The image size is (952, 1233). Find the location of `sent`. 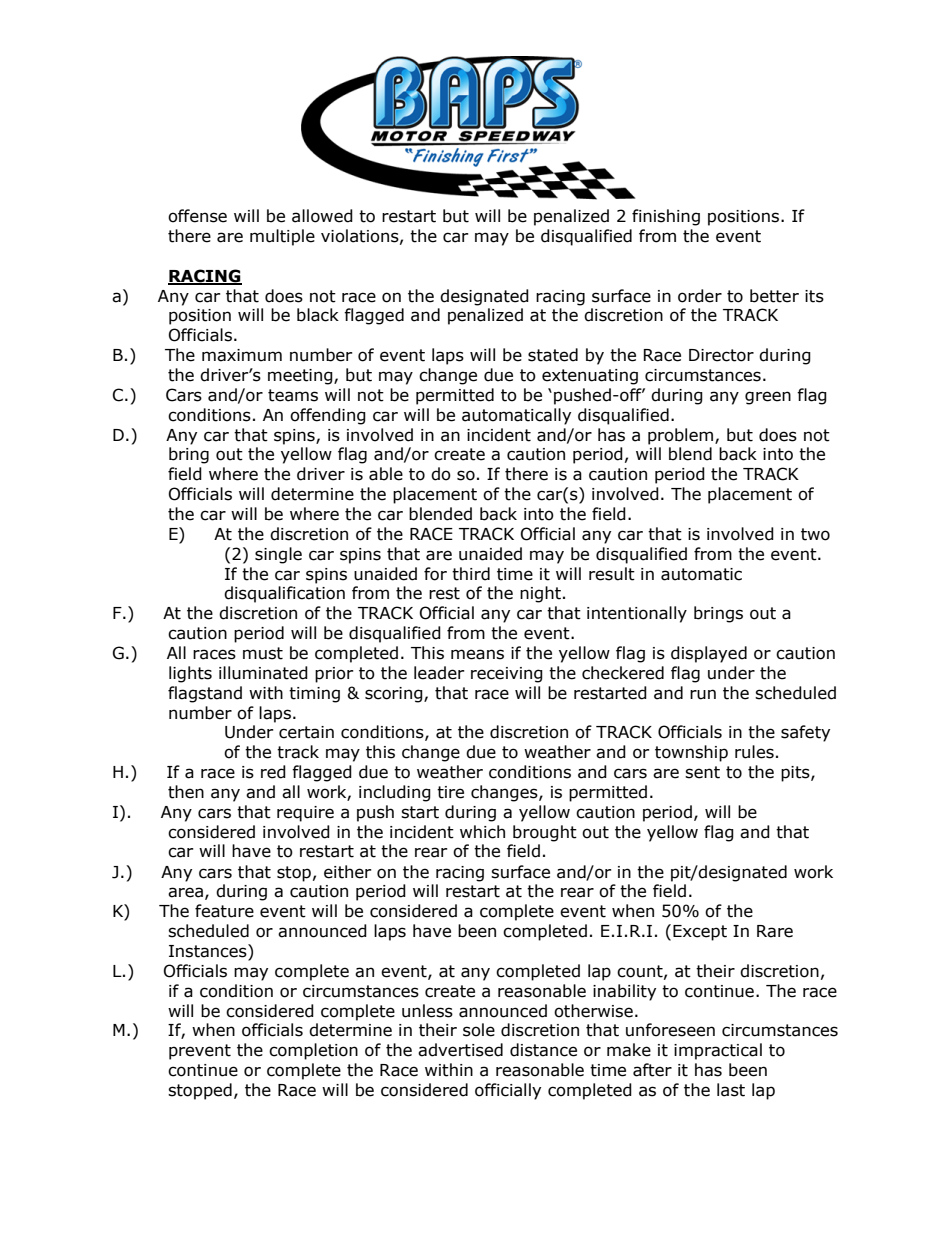

sent is located at coordinates (702, 772).
